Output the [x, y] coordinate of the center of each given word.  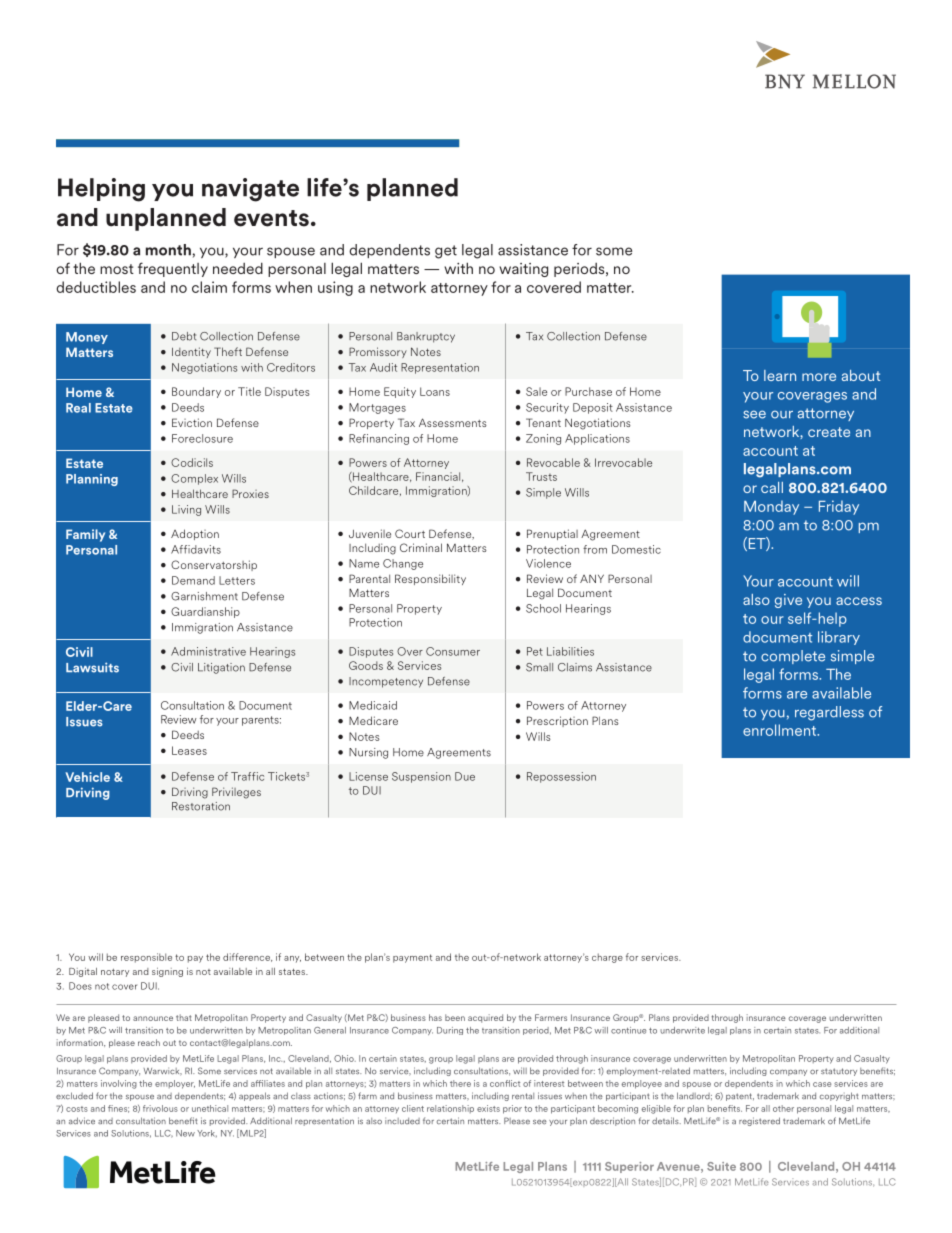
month [168, 250]
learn [780, 375]
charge [607, 958]
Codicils [192, 462]
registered [759, 1121]
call [772, 487]
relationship [450, 1109]
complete [793, 657]
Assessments [453, 422]
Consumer [453, 651]
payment [412, 958]
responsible [146, 958]
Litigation [221, 668]
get [446, 252]
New [185, 1133]
